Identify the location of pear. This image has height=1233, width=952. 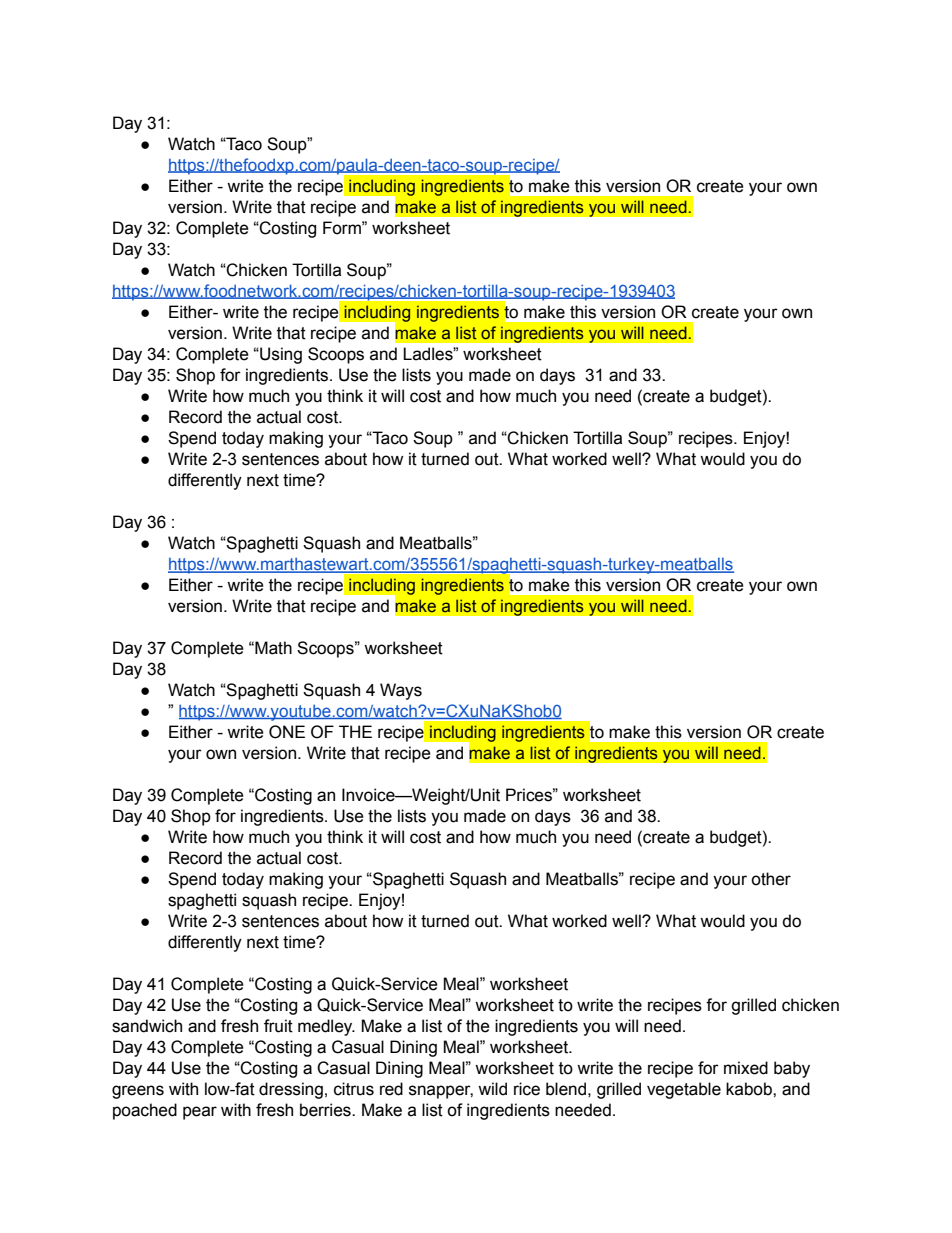
(200, 1113).
